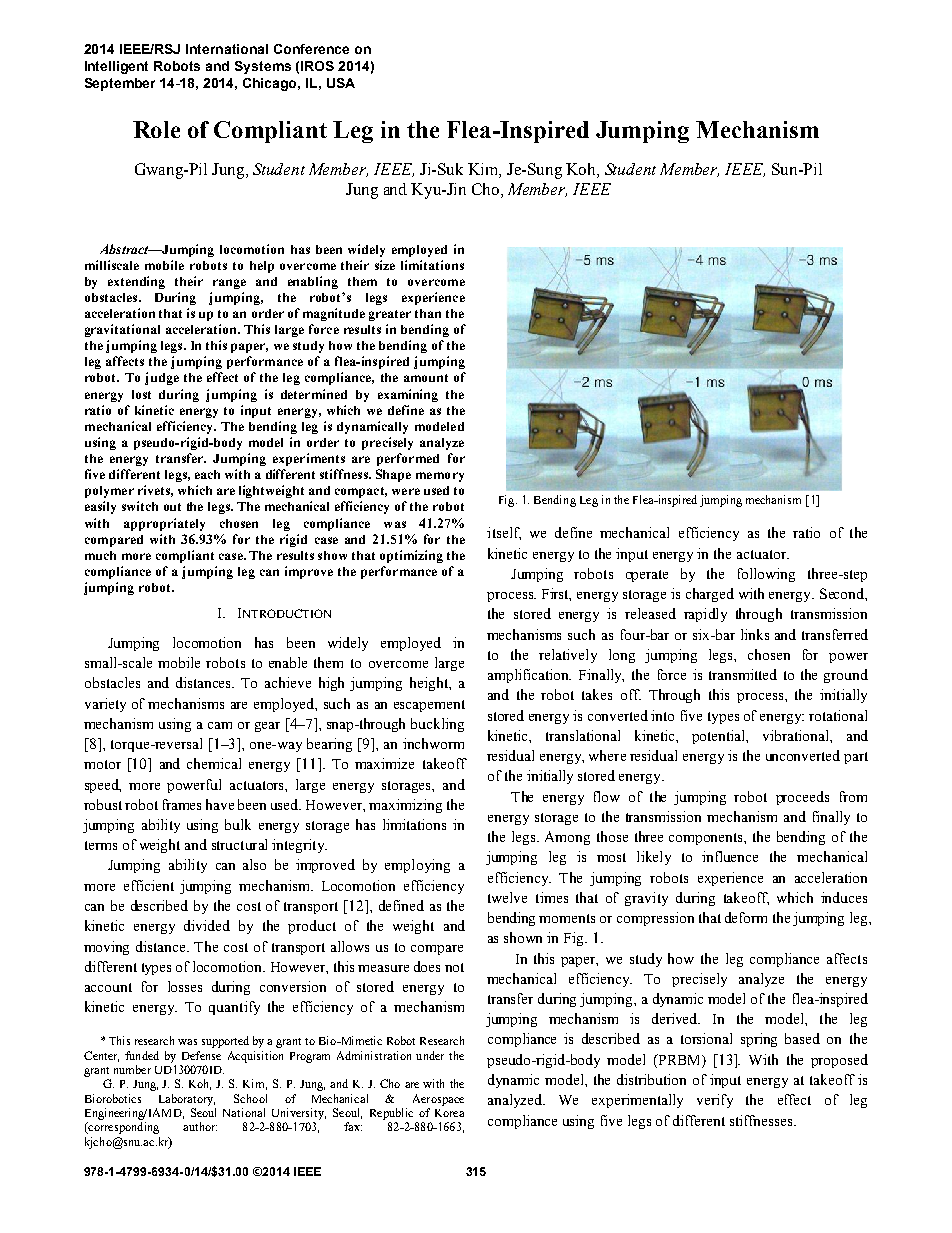 The height and width of the page is (1233, 952). Describe the element at coordinates (417, 866) in the page. I see `employing` at that location.
